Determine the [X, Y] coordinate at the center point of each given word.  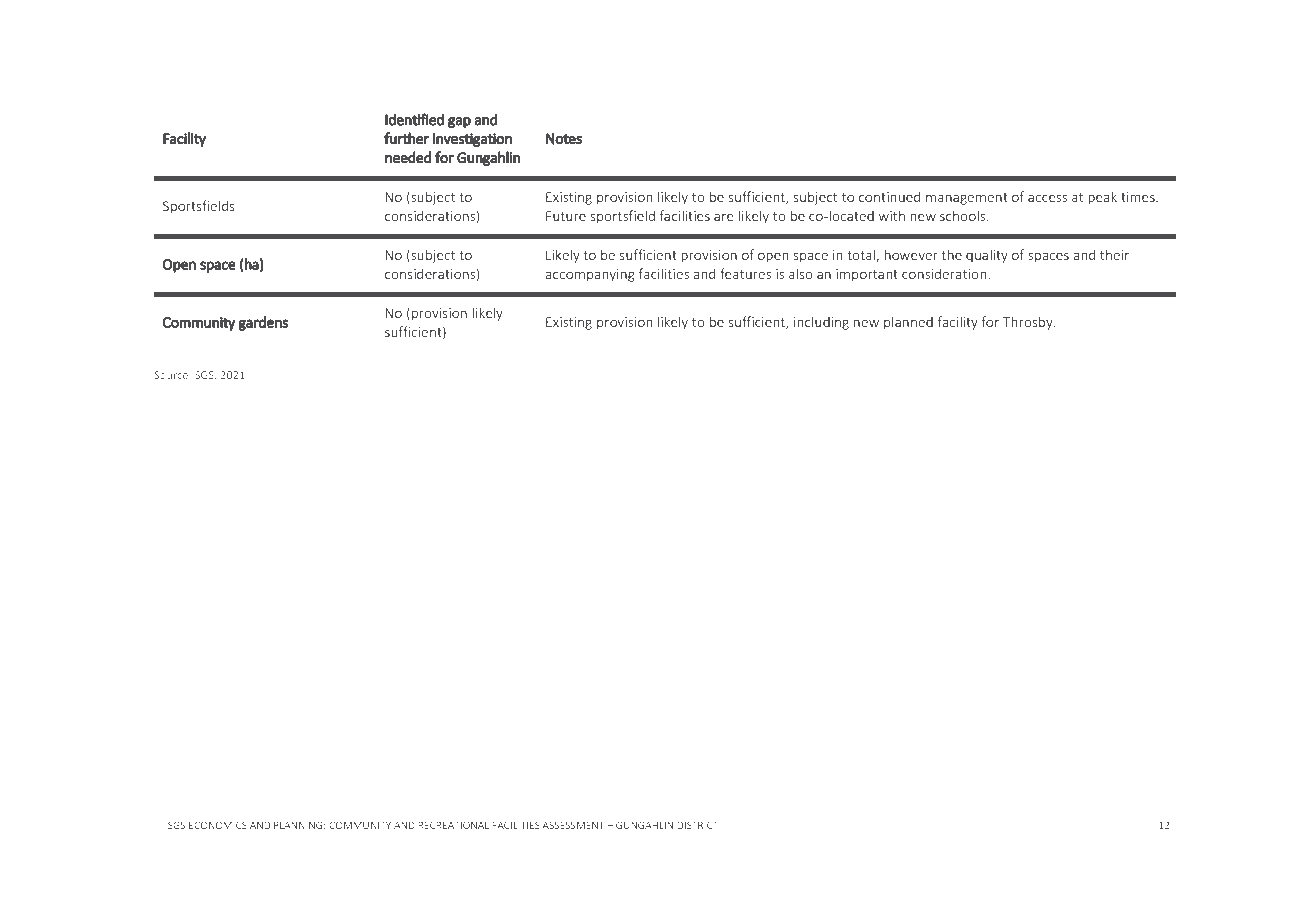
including [821, 323]
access [1047, 198]
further [406, 138]
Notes [564, 139]
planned [908, 323]
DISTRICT [697, 825]
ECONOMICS [218, 825]
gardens [263, 323]
